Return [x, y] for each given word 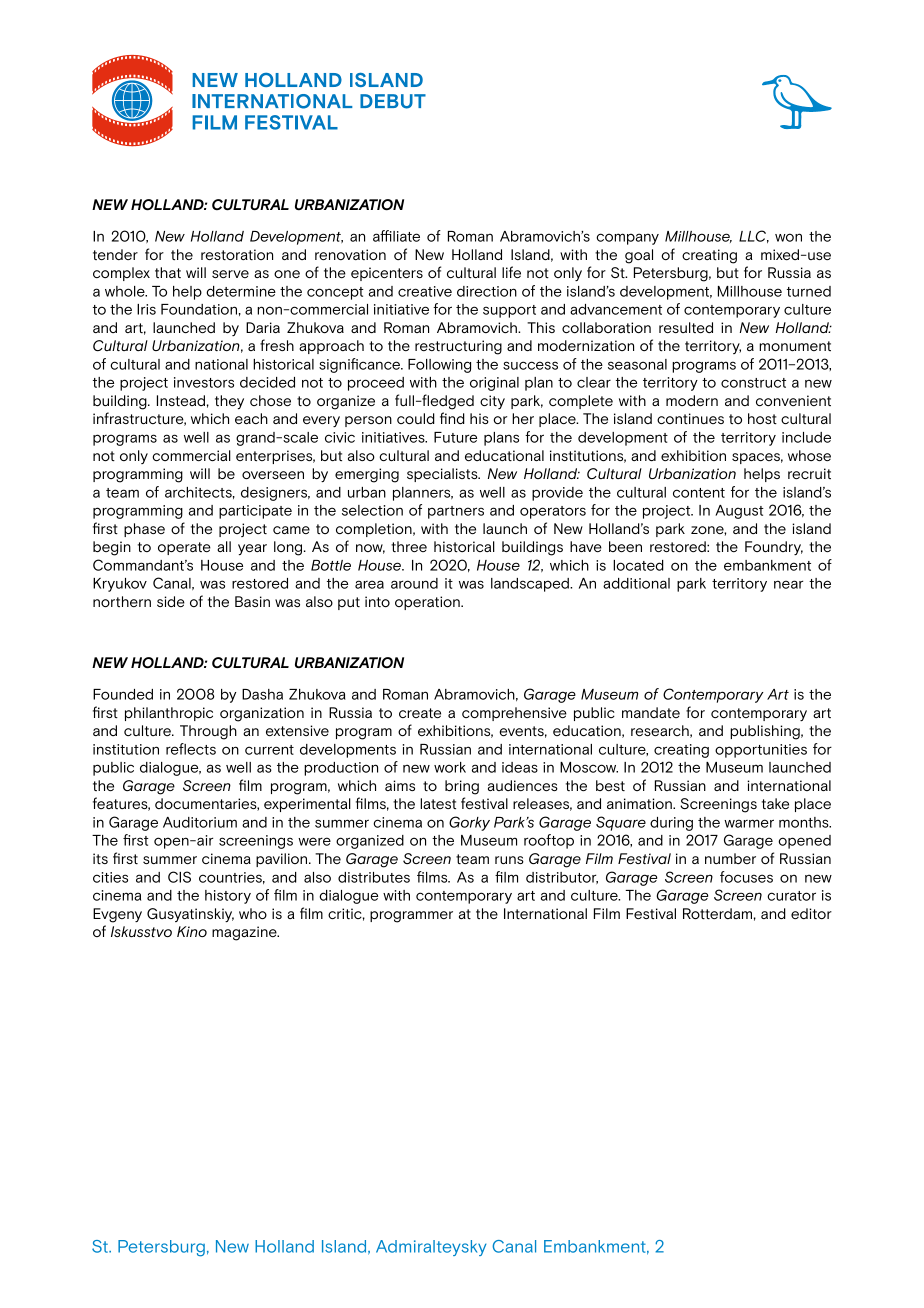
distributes [374, 877]
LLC [754, 236]
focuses [746, 877]
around [414, 583]
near [788, 584]
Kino [192, 931]
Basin [252, 601]
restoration [237, 254]
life [511, 272]
